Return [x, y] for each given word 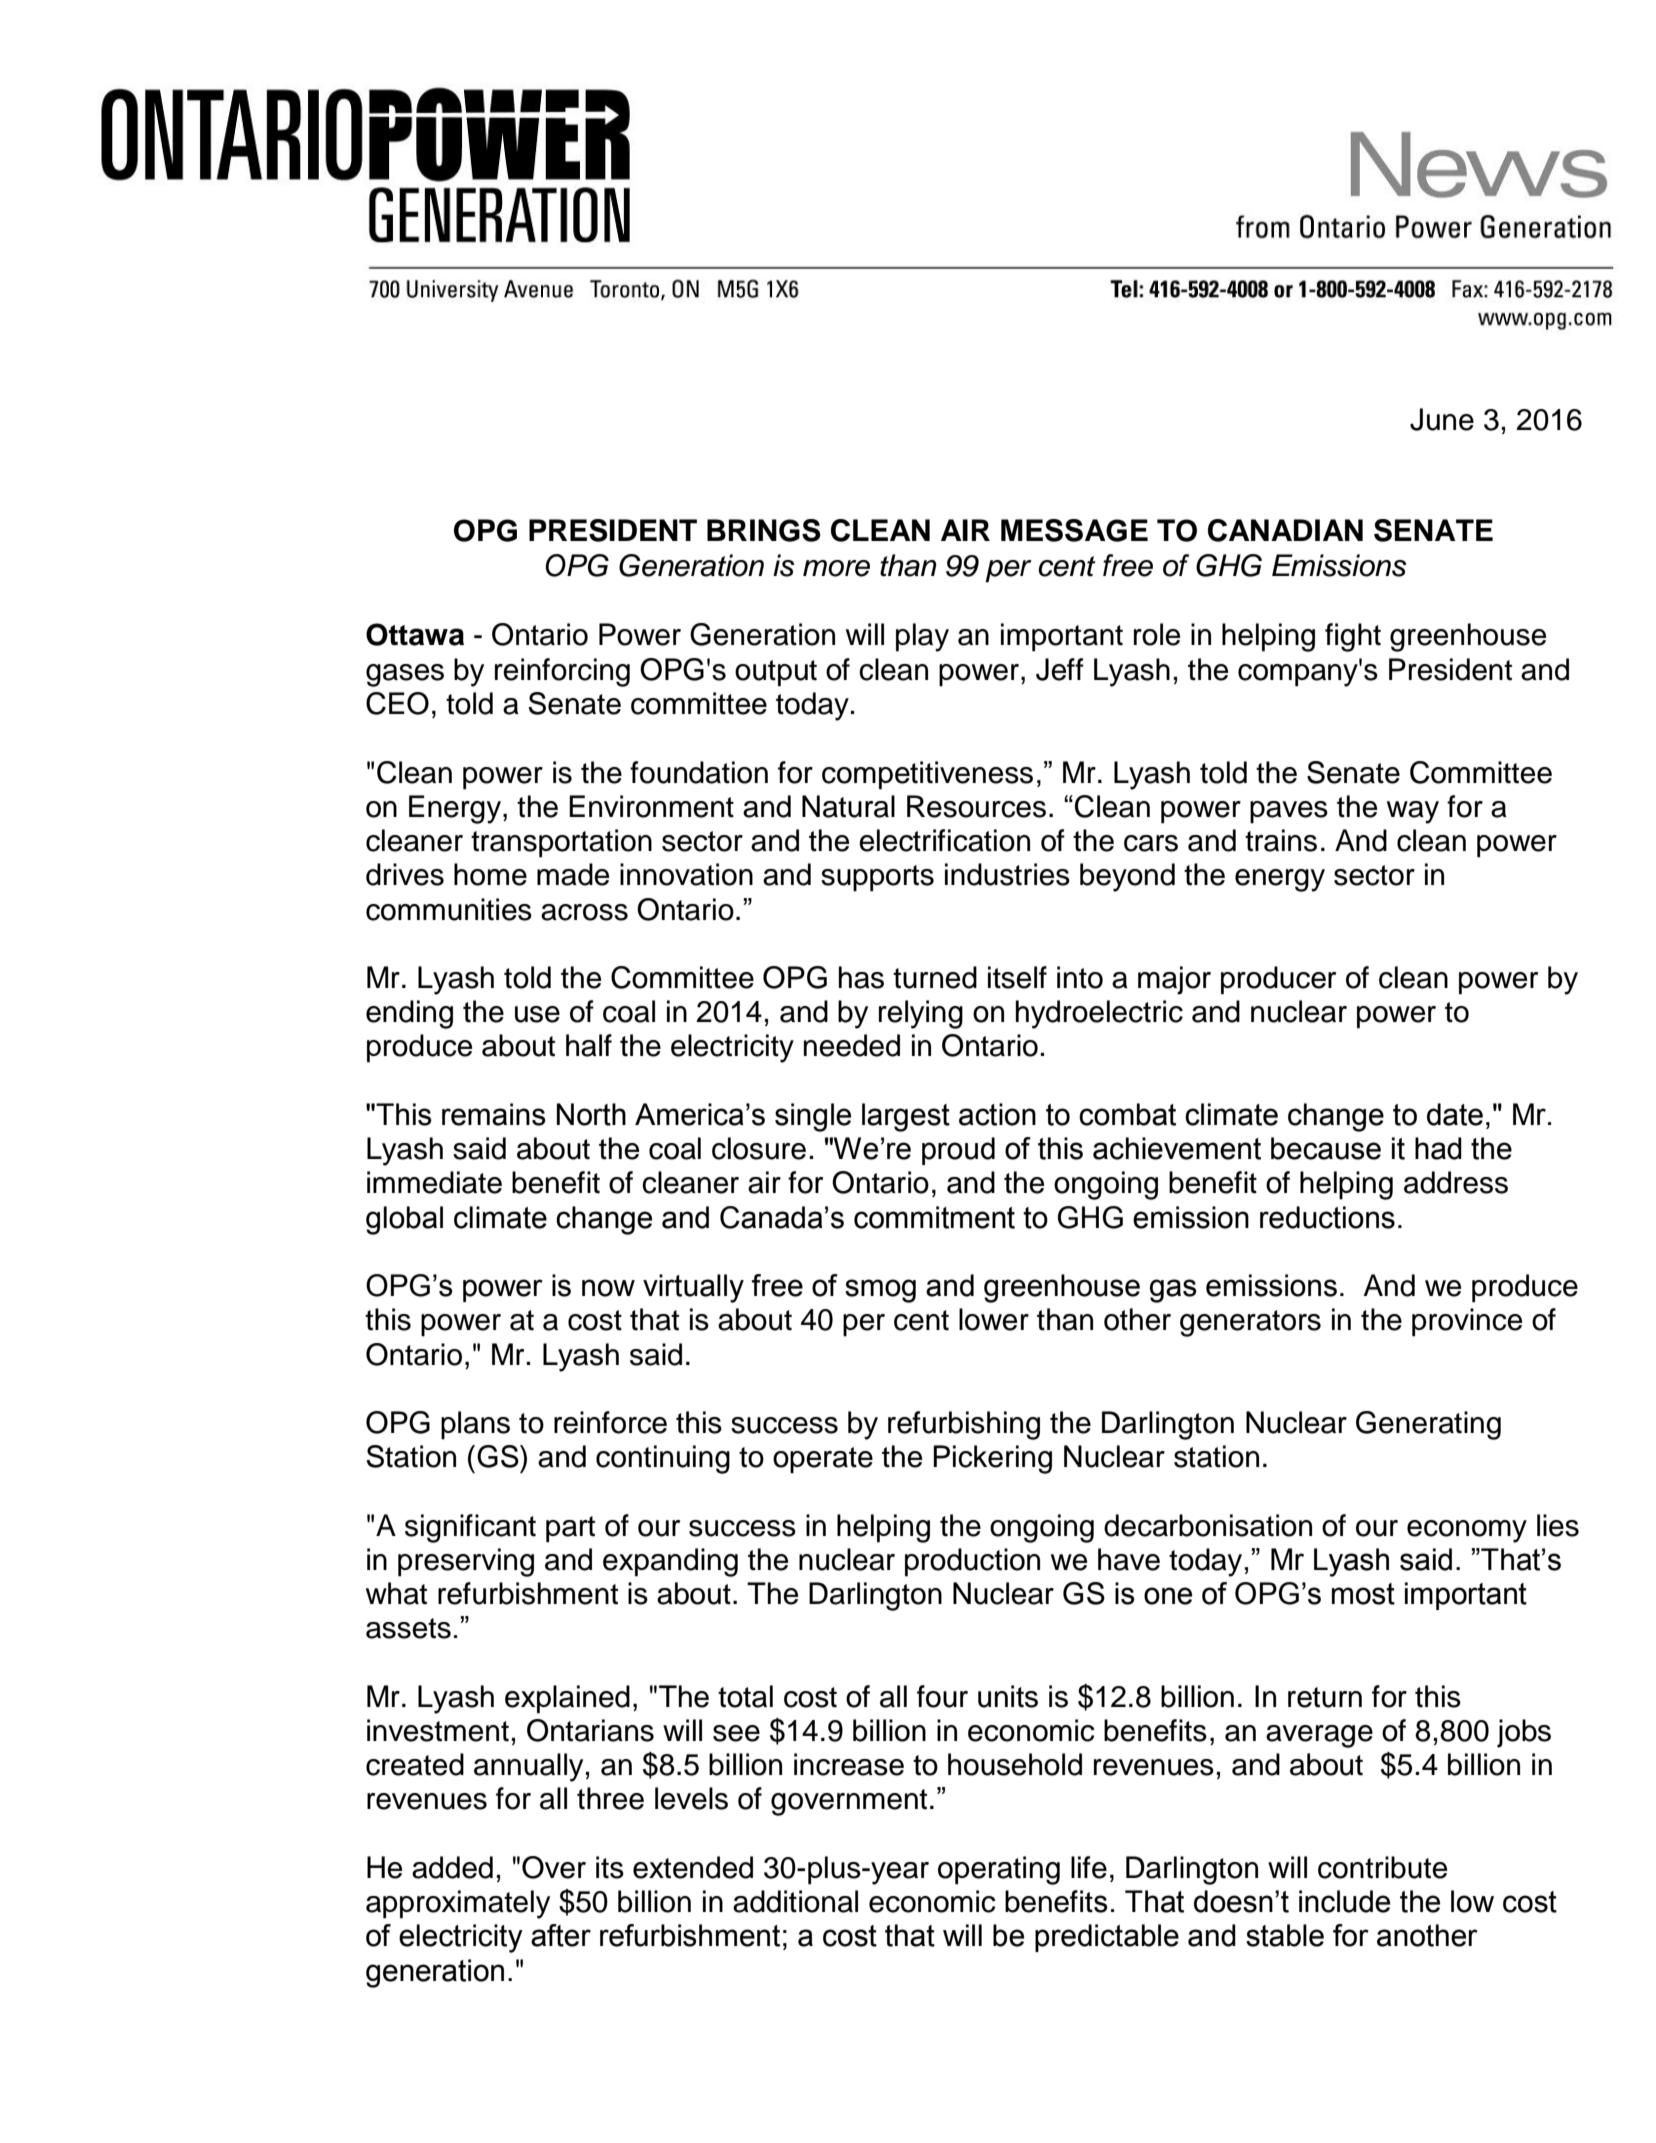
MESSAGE [1074, 530]
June [1442, 419]
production [972, 1562]
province [1467, 1322]
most [1363, 1594]
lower [994, 1319]
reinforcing [562, 672]
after [561, 1935]
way [1413, 812]
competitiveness [927, 775]
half [589, 1045]
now [608, 1288]
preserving [466, 1562]
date [1455, 1114]
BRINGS [764, 530]
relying [921, 1014]
